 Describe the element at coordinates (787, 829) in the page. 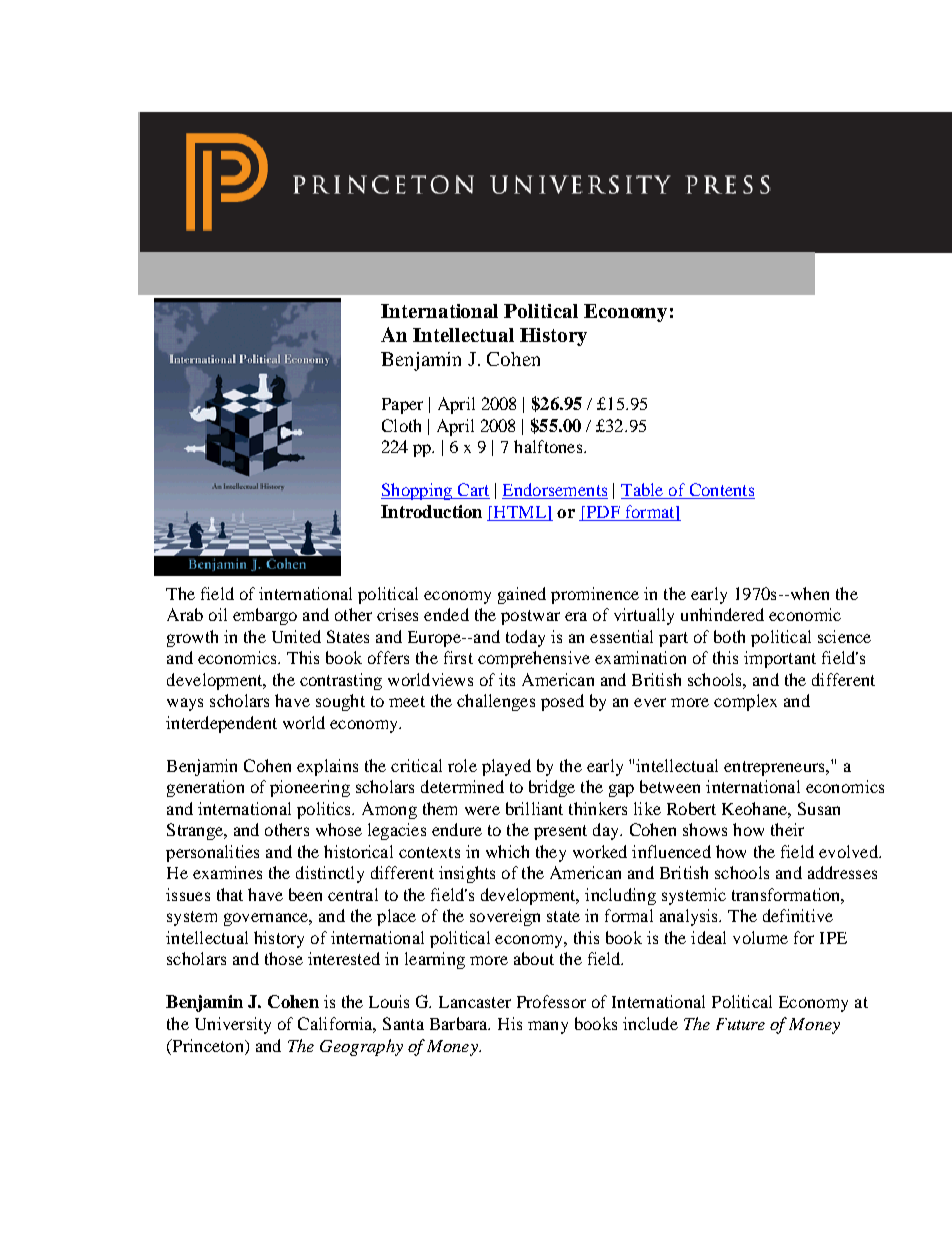

I see `their` at that location.
